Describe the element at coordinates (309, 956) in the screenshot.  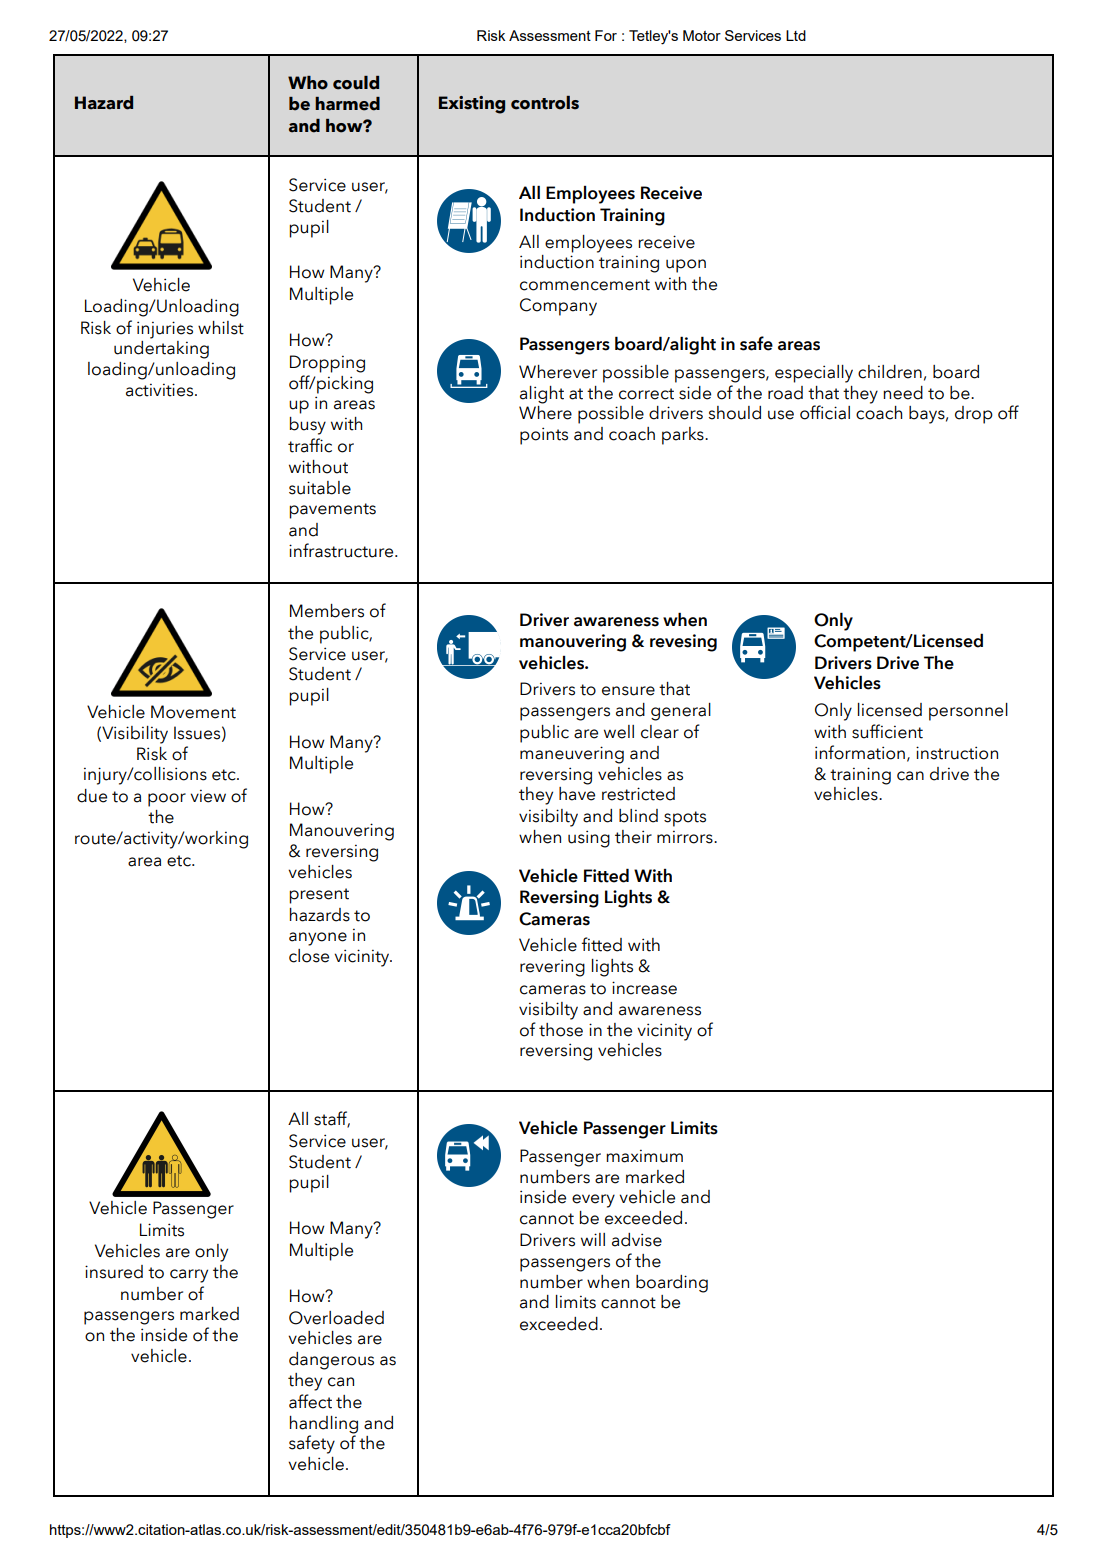
I see `close` at that location.
